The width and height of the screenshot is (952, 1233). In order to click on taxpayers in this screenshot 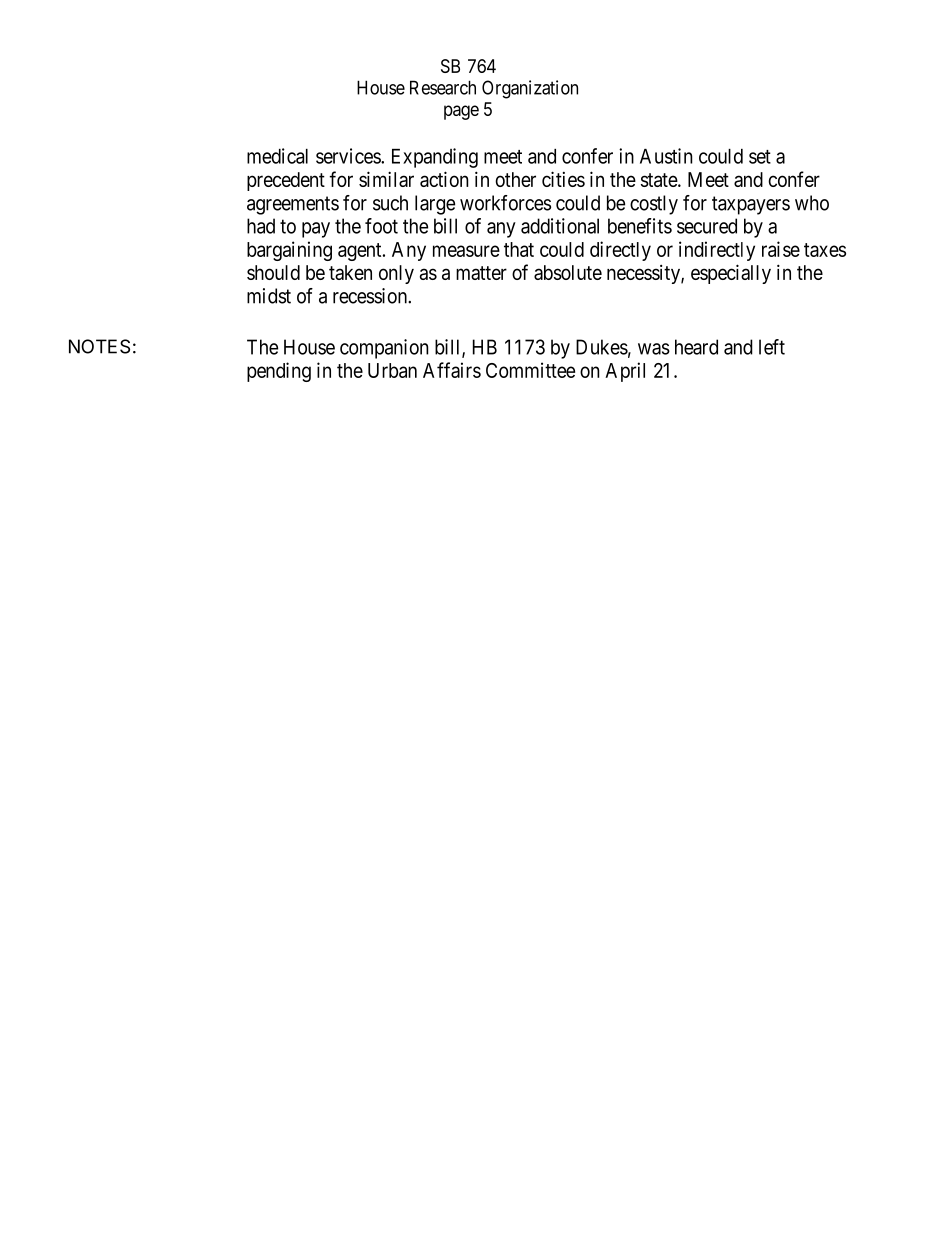, I will do `click(751, 205)`.
